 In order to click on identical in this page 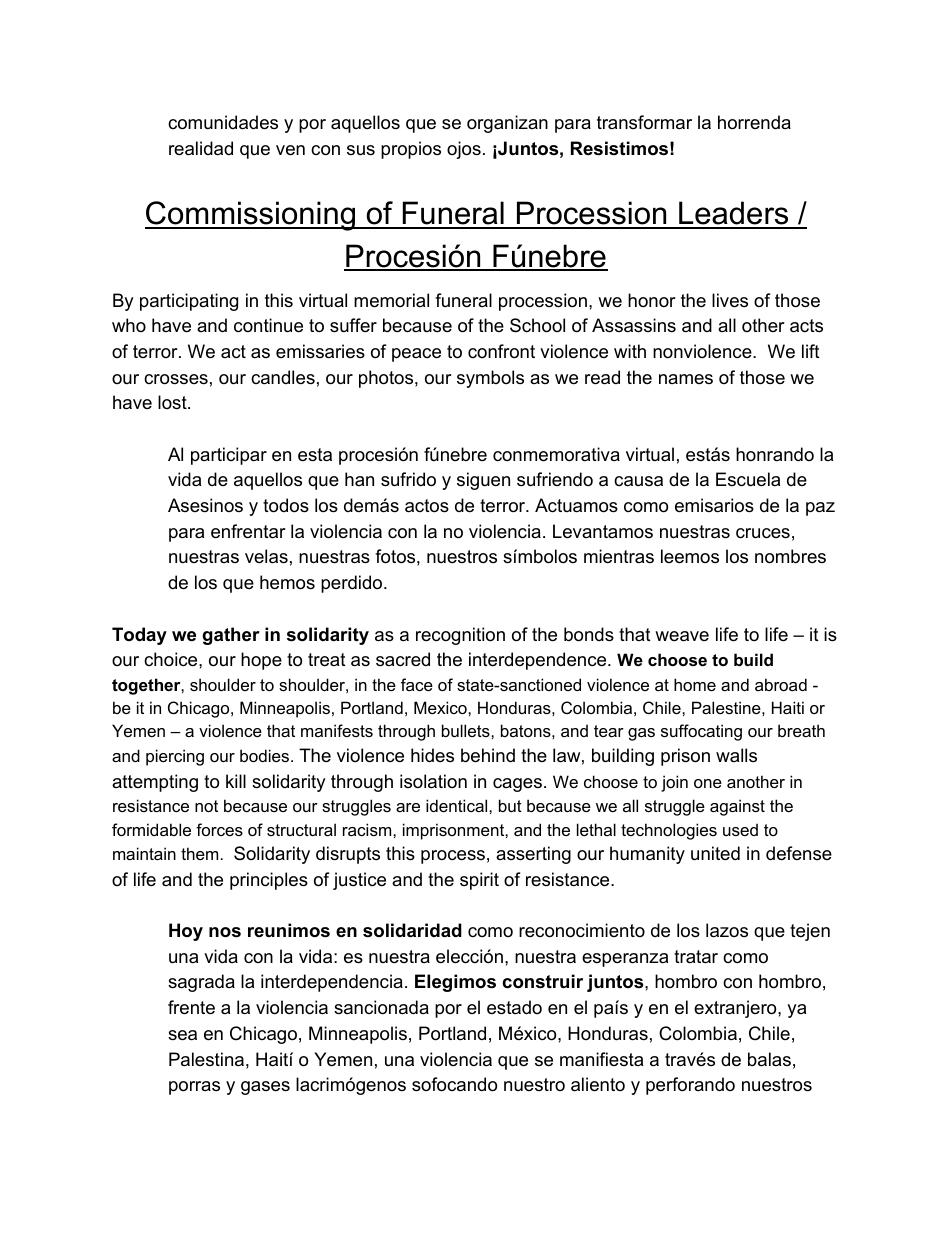, I will do `click(458, 805)`.
